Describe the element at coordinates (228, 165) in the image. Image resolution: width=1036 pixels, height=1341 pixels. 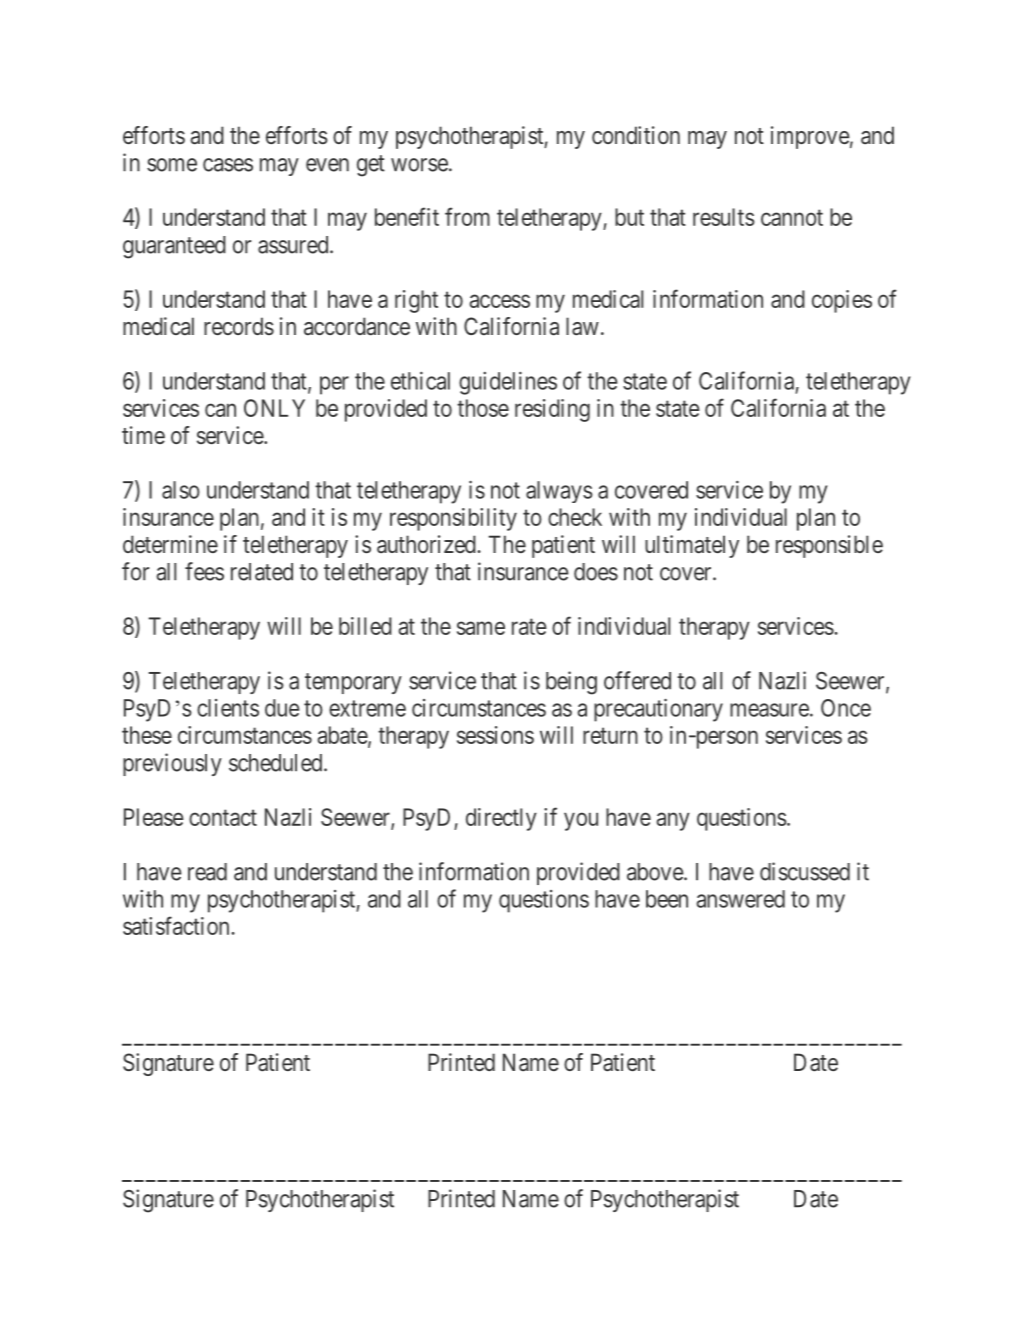
I see `cases` at that location.
